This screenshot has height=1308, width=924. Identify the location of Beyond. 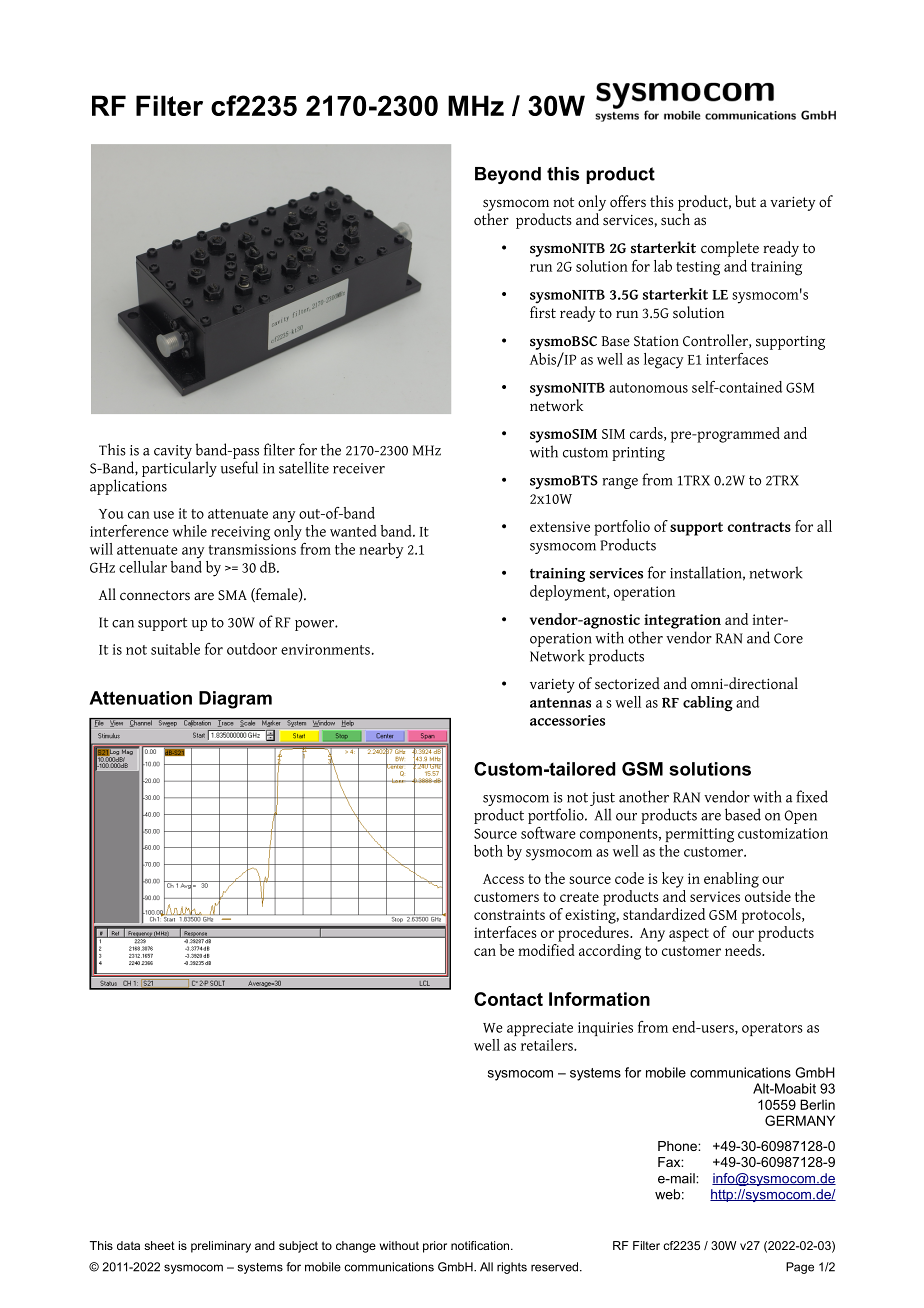
(508, 175).
